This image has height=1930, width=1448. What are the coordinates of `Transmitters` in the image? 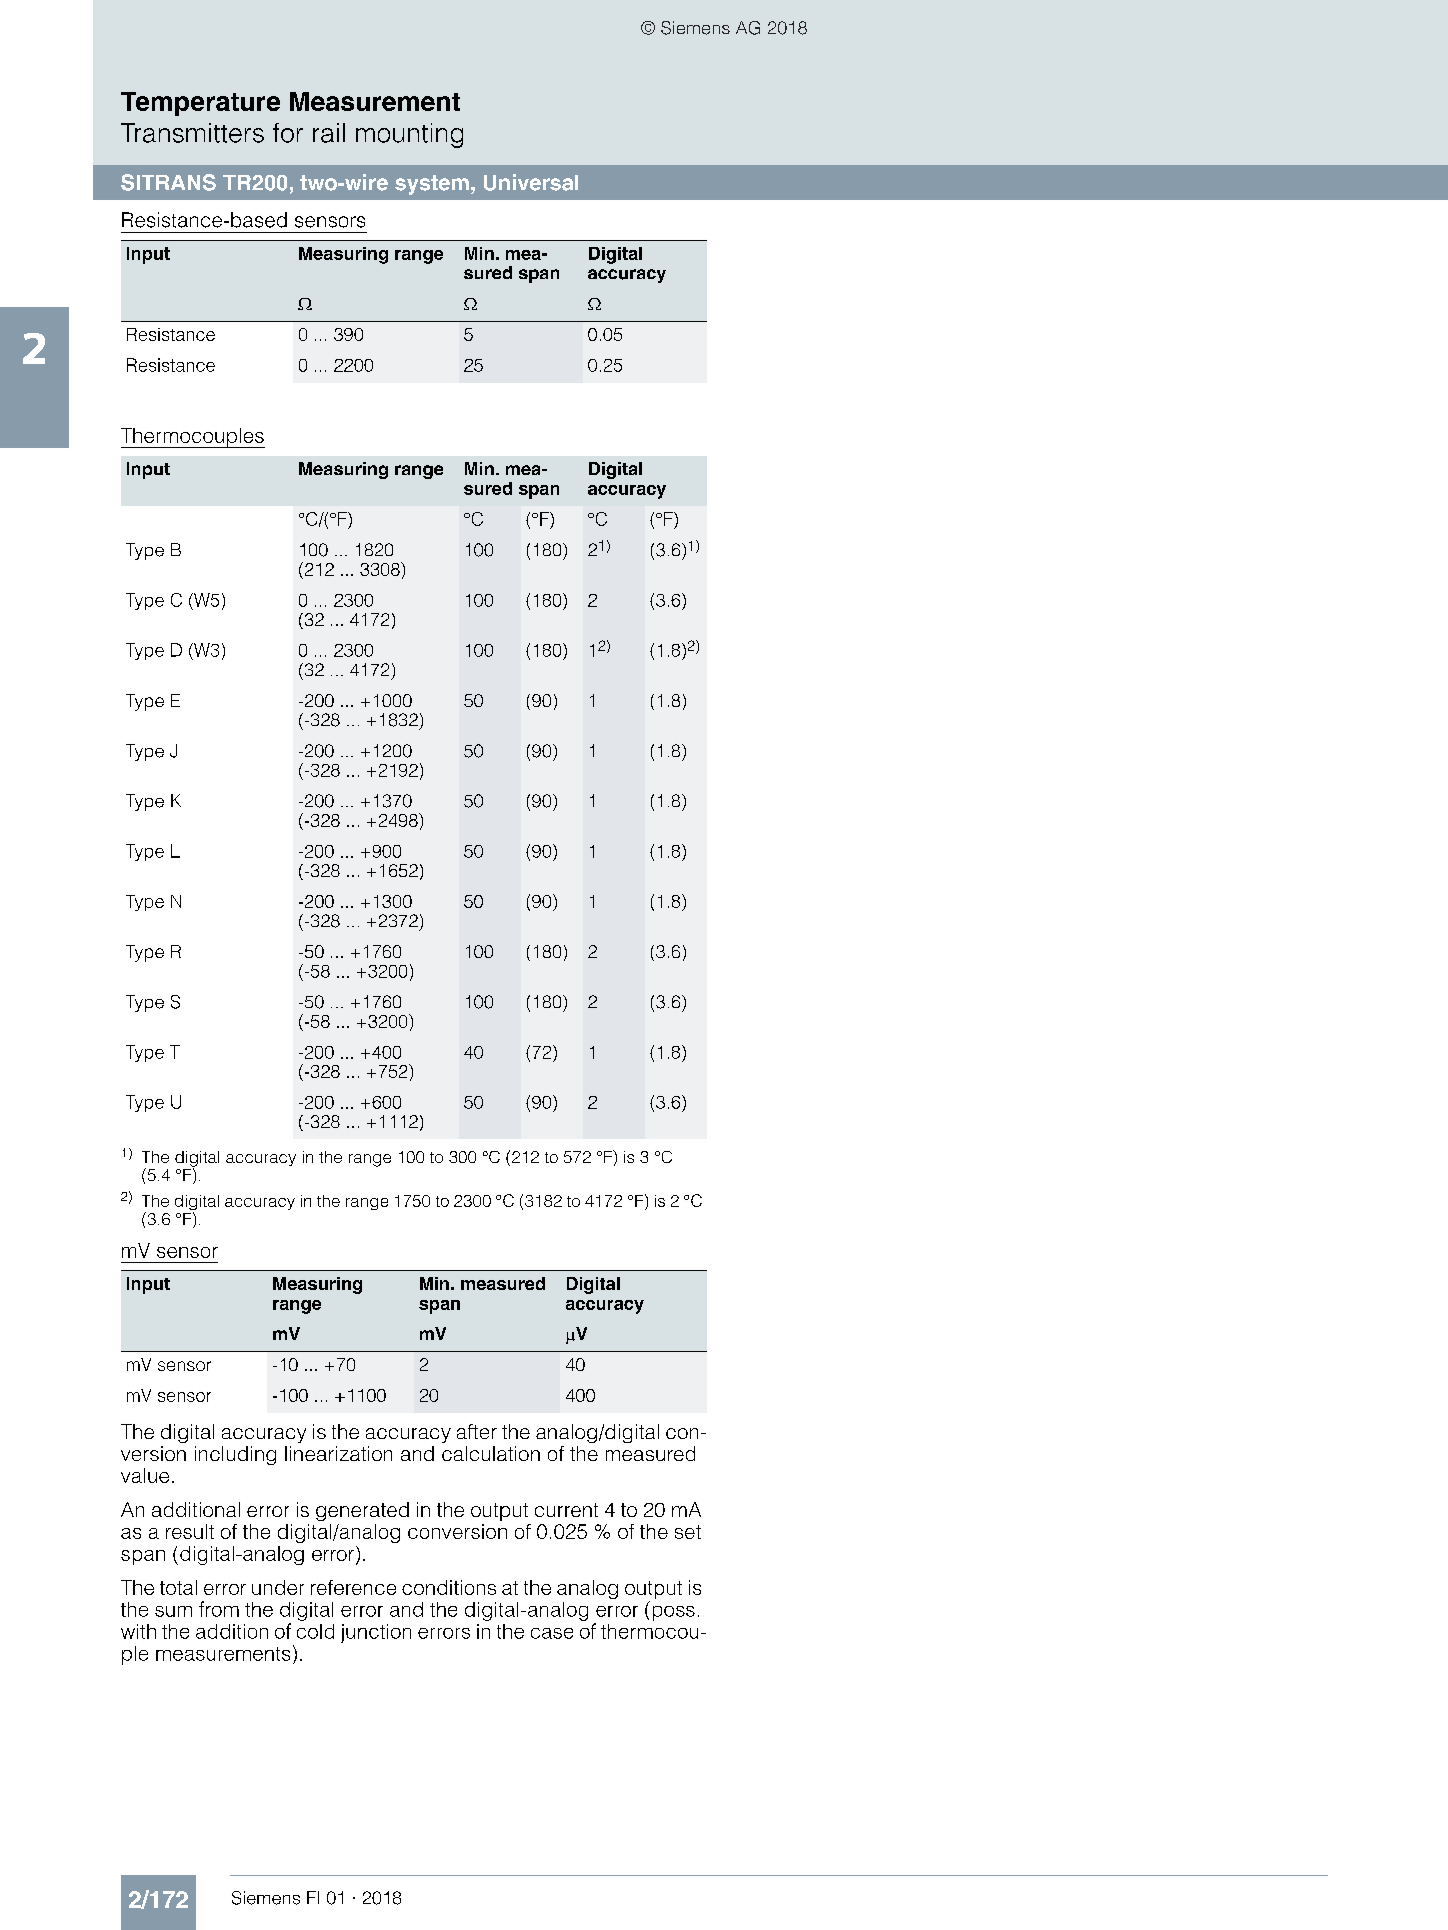 It's located at (192, 133).
